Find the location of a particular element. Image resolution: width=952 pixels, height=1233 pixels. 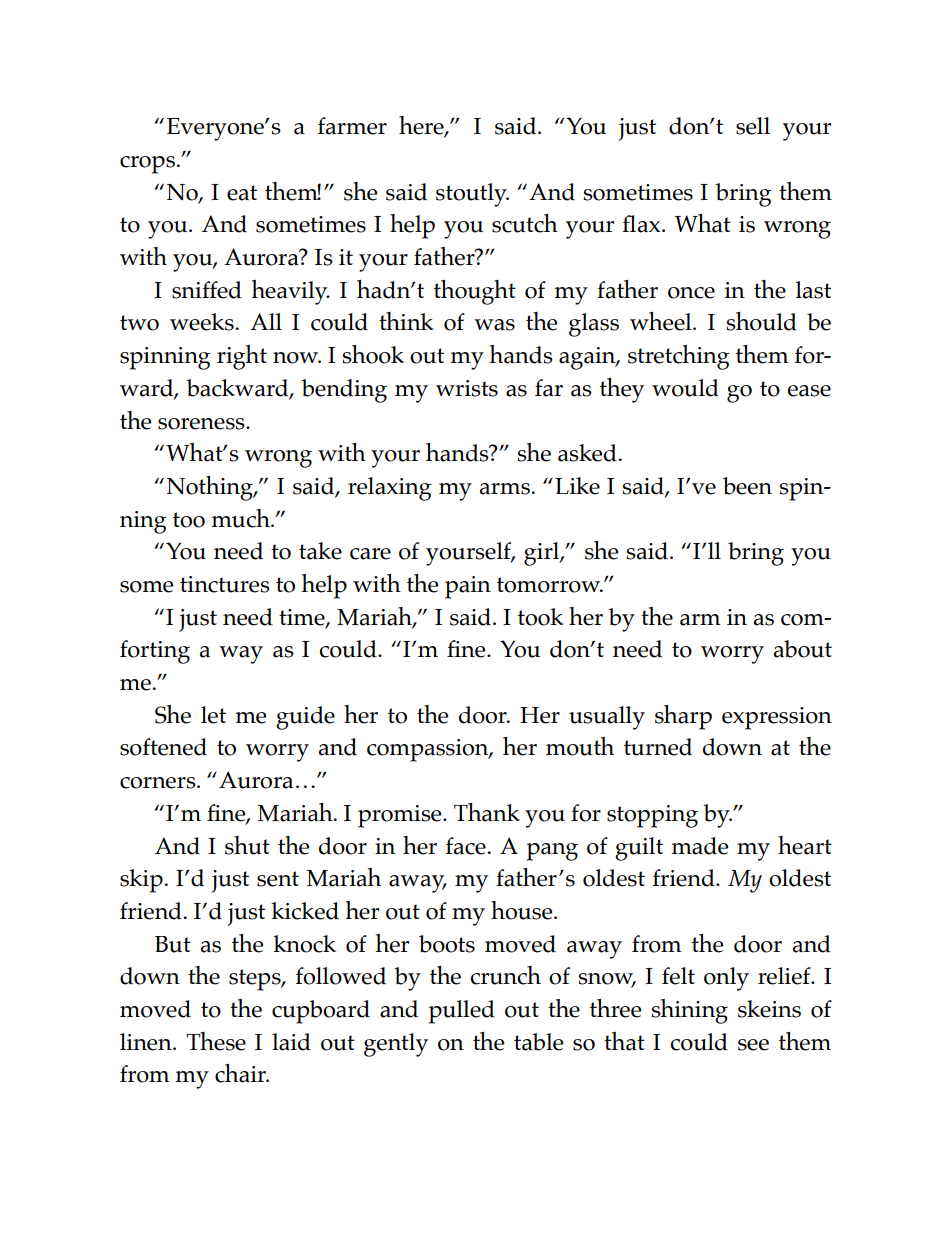

sell is located at coordinates (753, 126).
